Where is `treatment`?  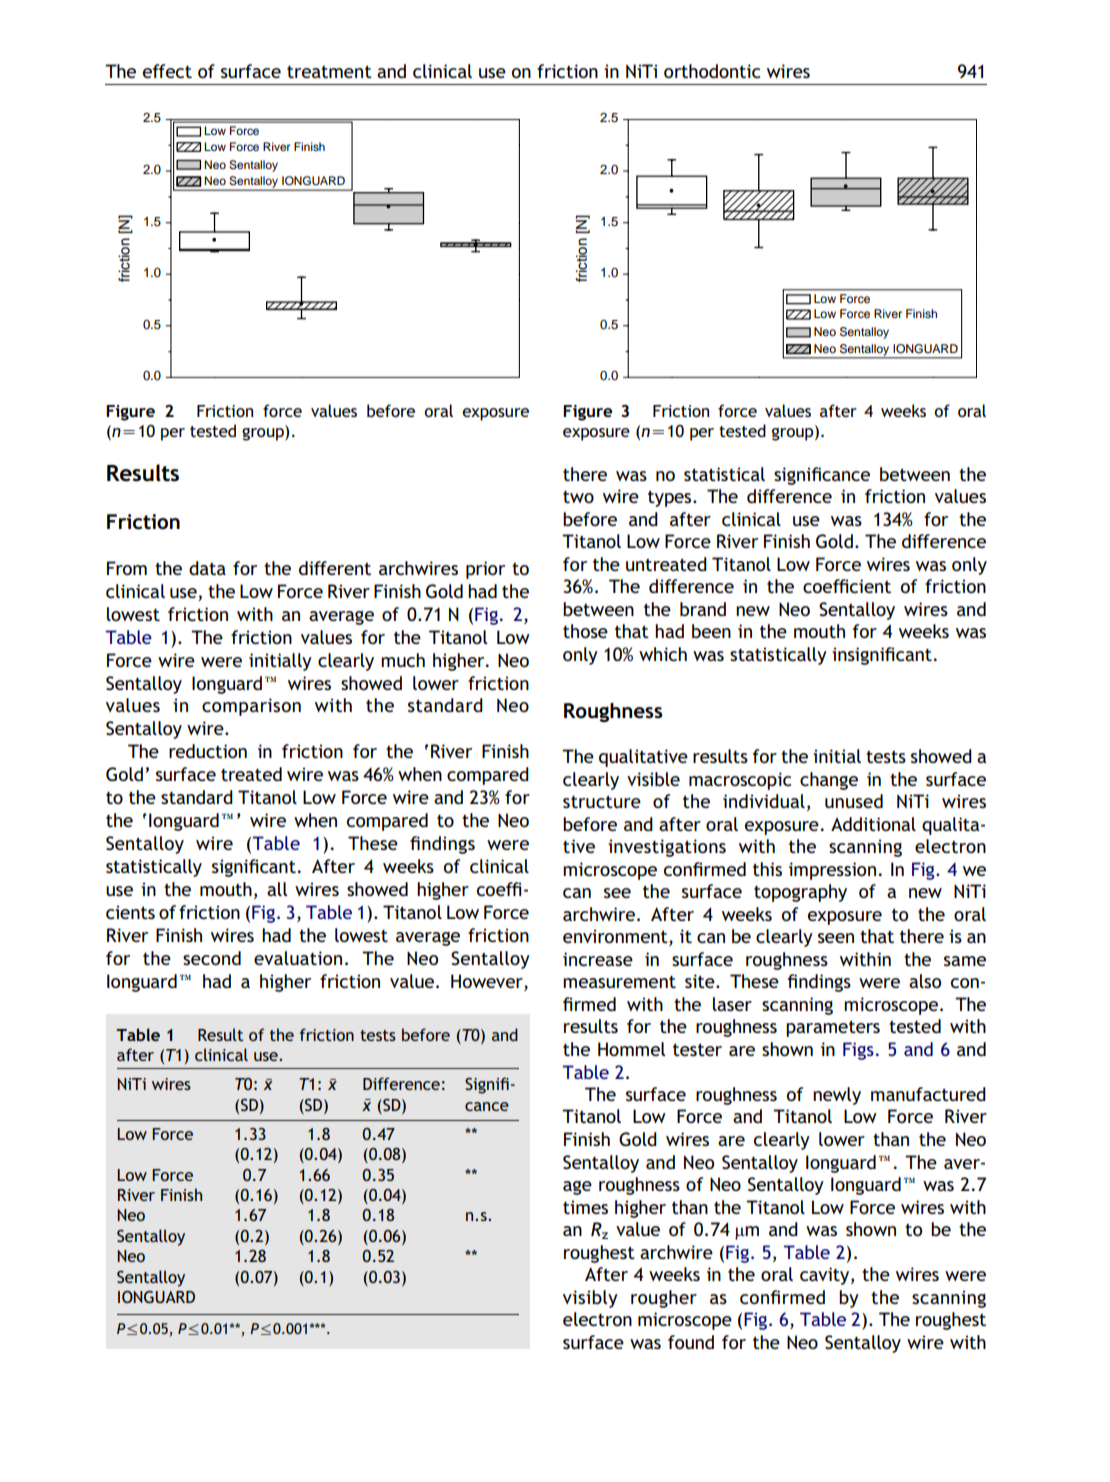 treatment is located at coordinates (329, 71).
